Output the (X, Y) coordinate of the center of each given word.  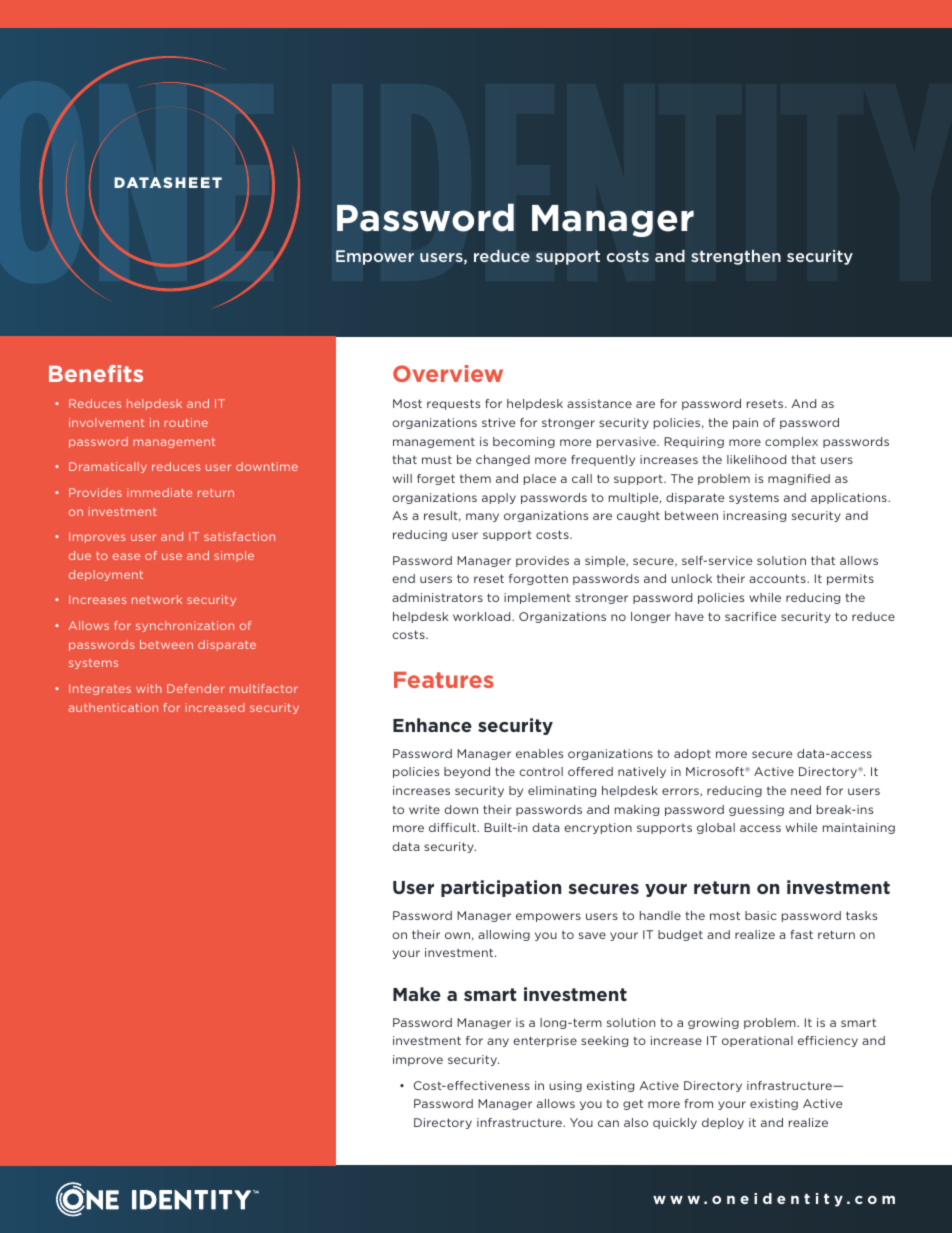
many (482, 517)
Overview (448, 373)
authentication (113, 707)
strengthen (736, 257)
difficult (453, 827)
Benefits (96, 373)
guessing (756, 810)
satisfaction (239, 536)
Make (417, 994)
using (565, 1086)
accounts (778, 578)
